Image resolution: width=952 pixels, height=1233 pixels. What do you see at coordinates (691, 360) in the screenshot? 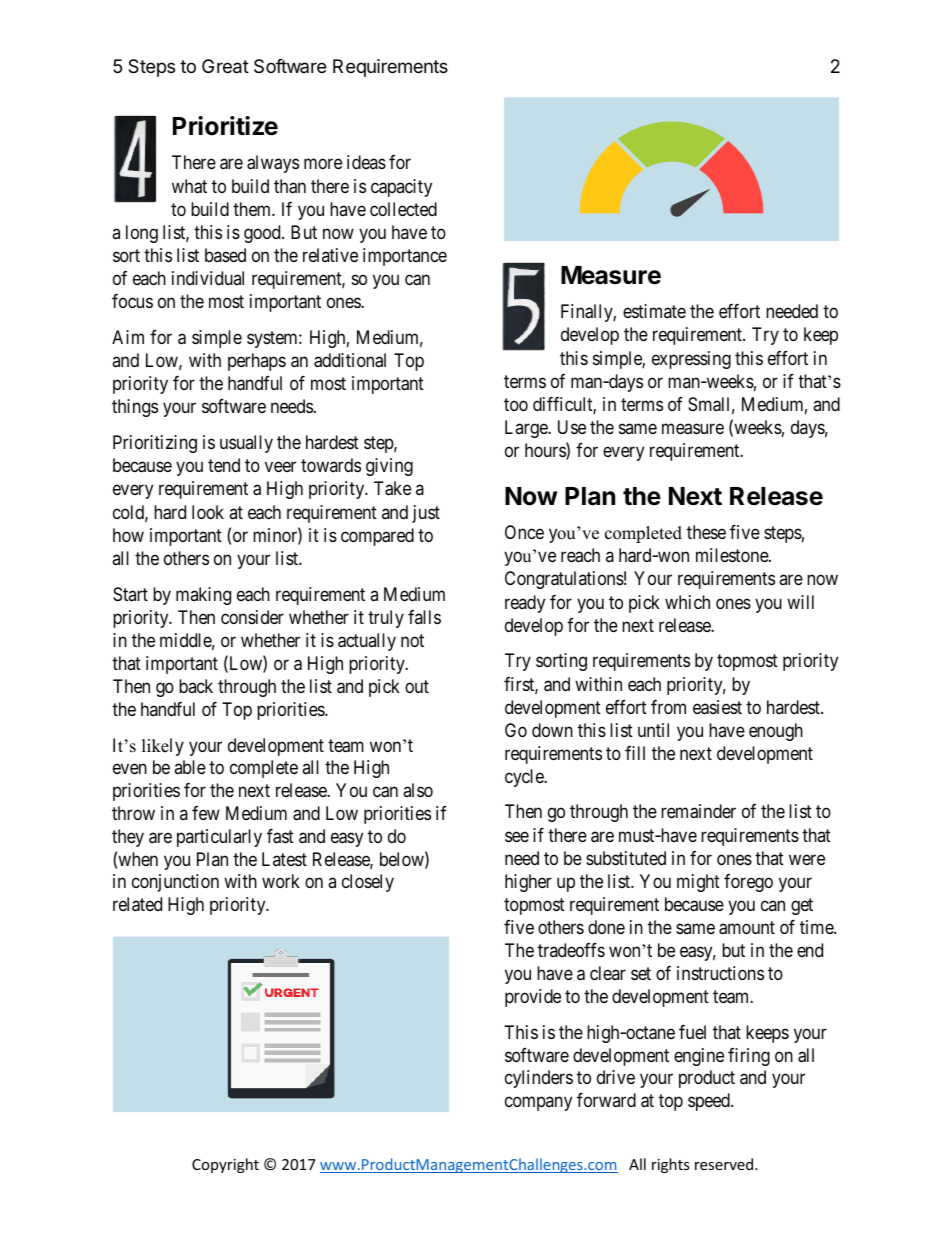
I see `expressing` at bounding box center [691, 360].
